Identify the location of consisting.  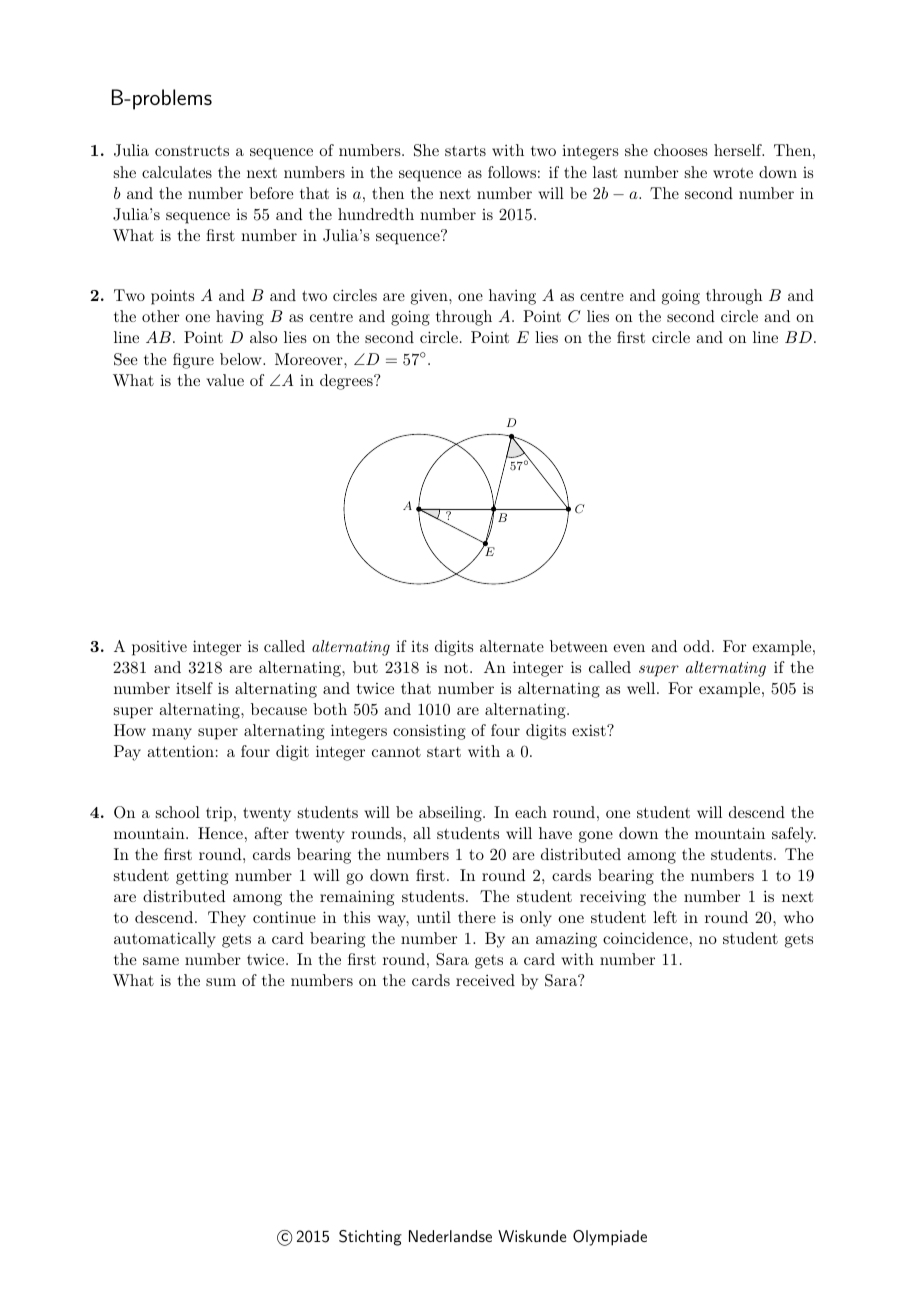
(429, 732).
